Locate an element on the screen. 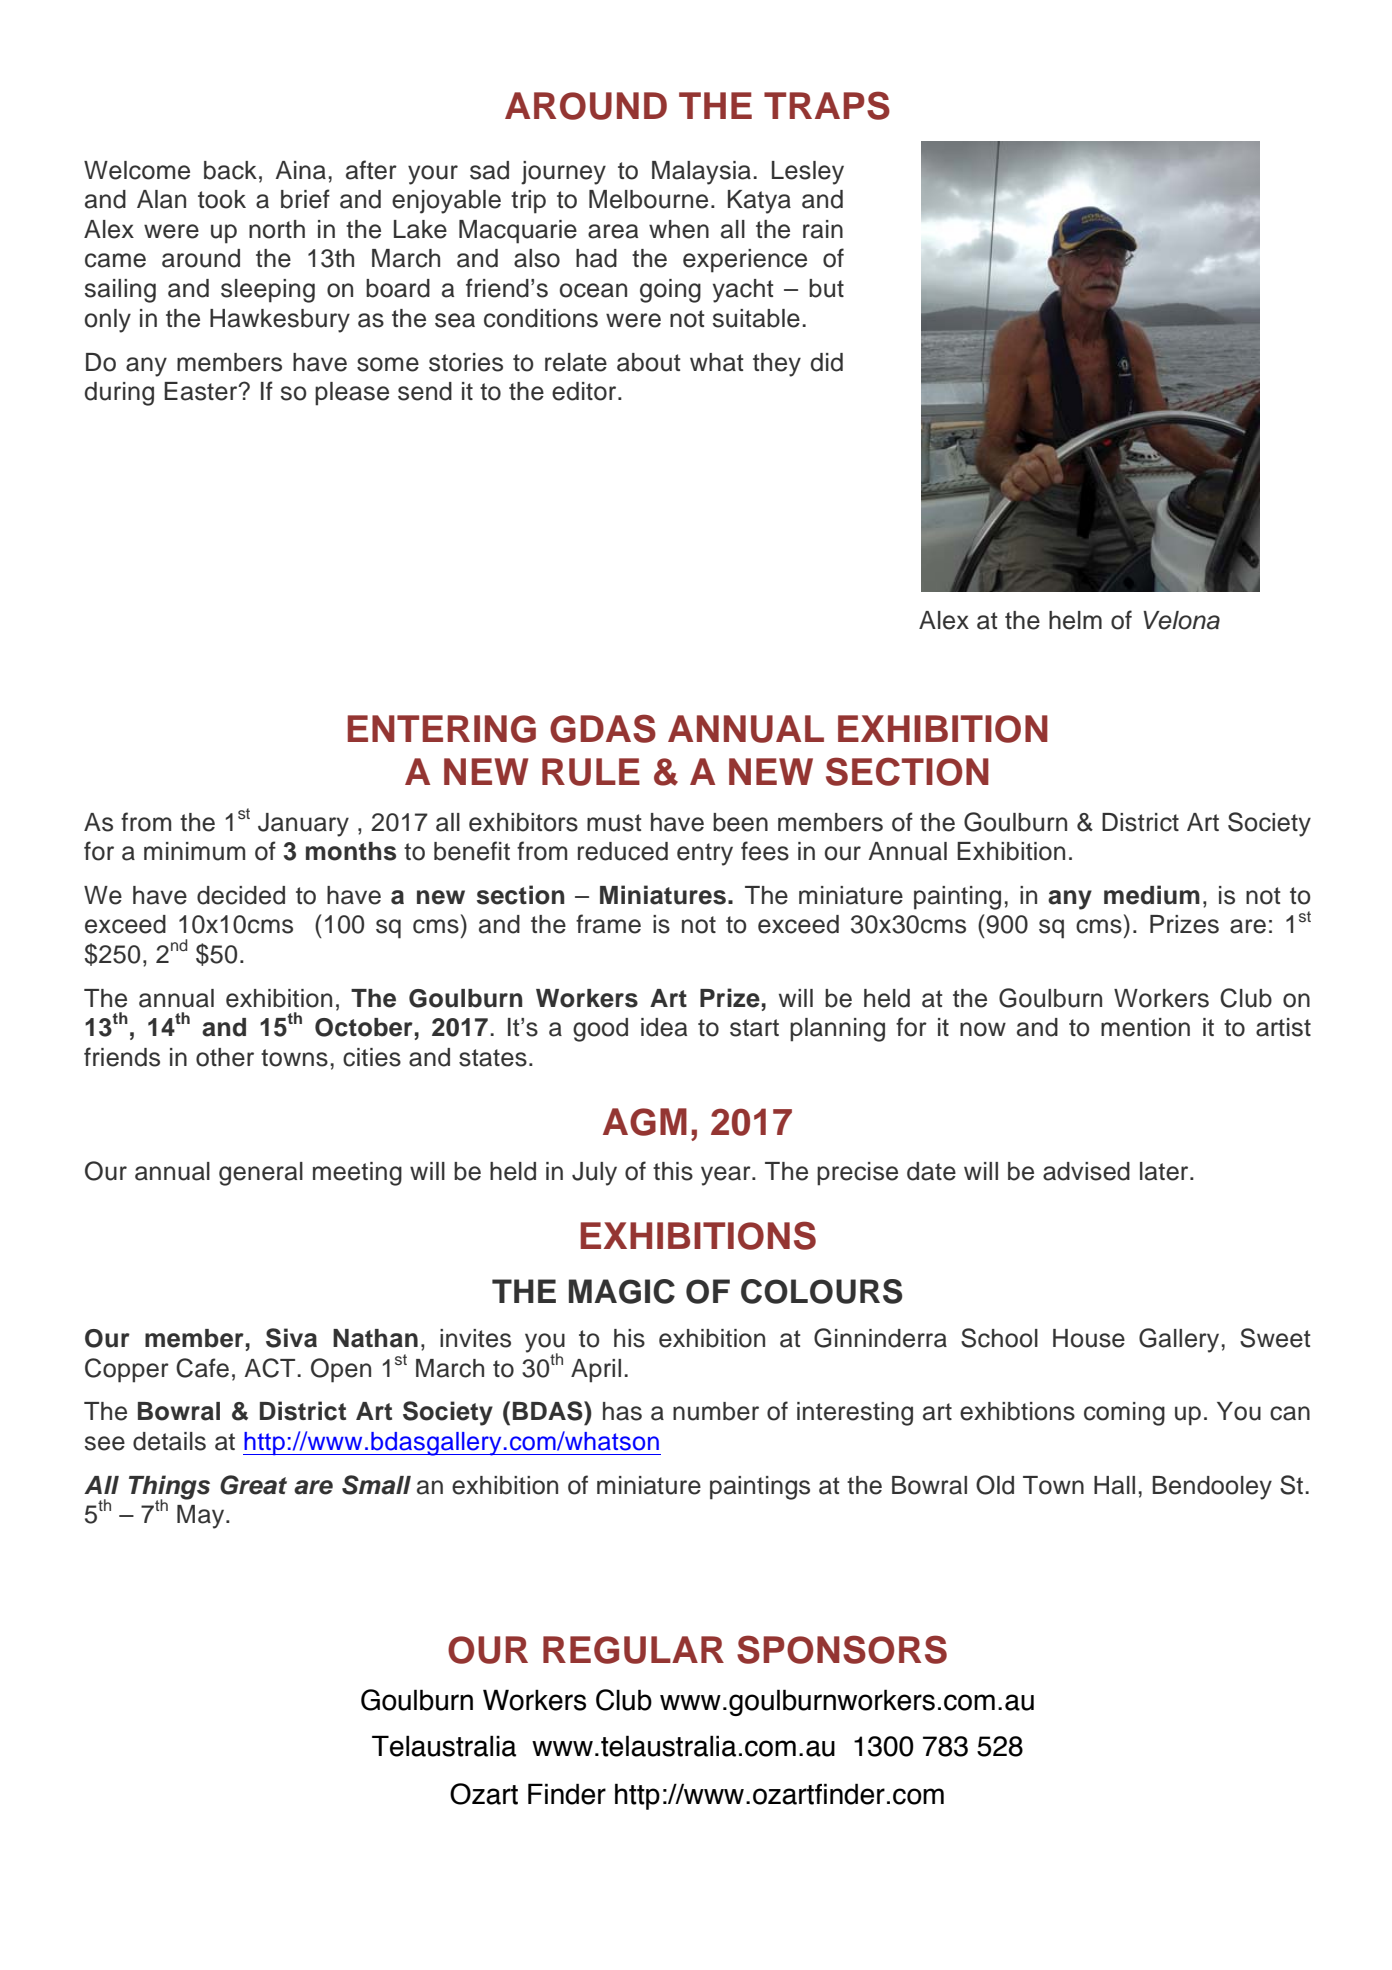 The height and width of the screenshot is (1970, 1392). TRAPS is located at coordinates (827, 105).
